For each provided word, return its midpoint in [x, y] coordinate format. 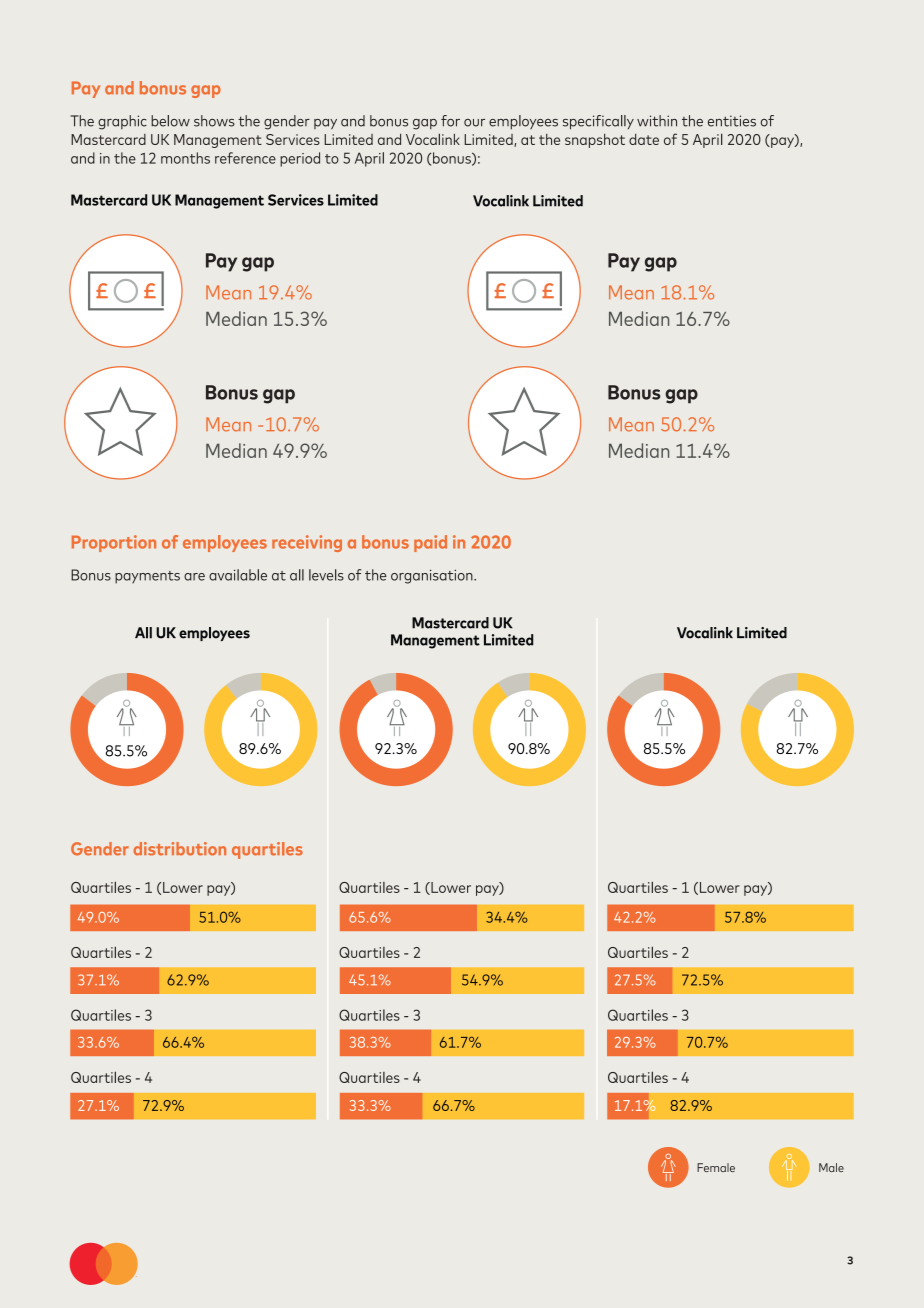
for [450, 121]
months [185, 158]
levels [326, 575]
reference [245, 158]
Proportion [114, 543]
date [644, 139]
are [194, 577]
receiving [307, 543]
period [300, 159]
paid [430, 543]
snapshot [595, 141]
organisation [433, 576]
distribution [179, 849]
